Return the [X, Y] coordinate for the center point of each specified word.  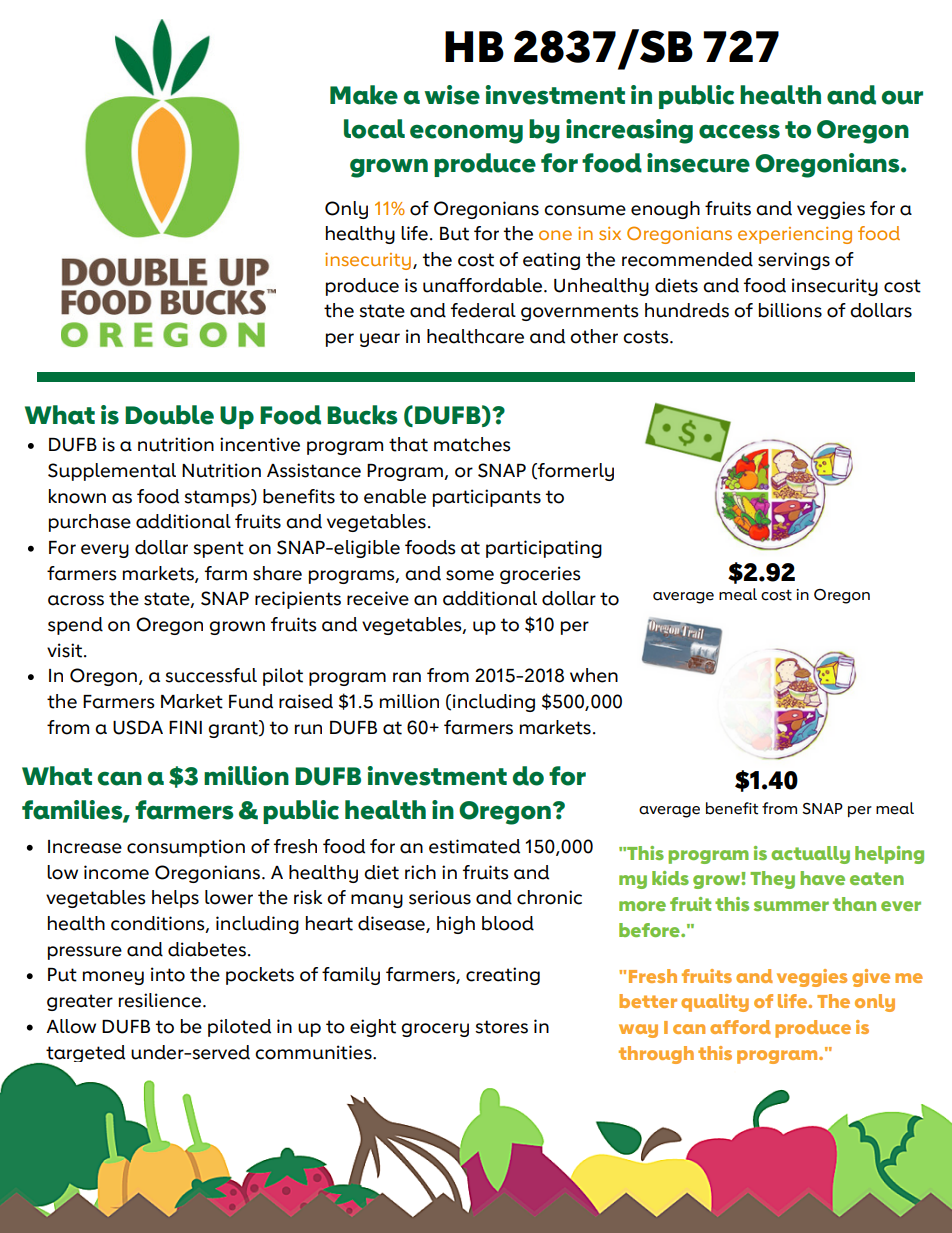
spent [218, 549]
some [470, 575]
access [739, 131]
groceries [540, 575]
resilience [160, 1000]
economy [466, 134]
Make [364, 95]
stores [501, 1027]
